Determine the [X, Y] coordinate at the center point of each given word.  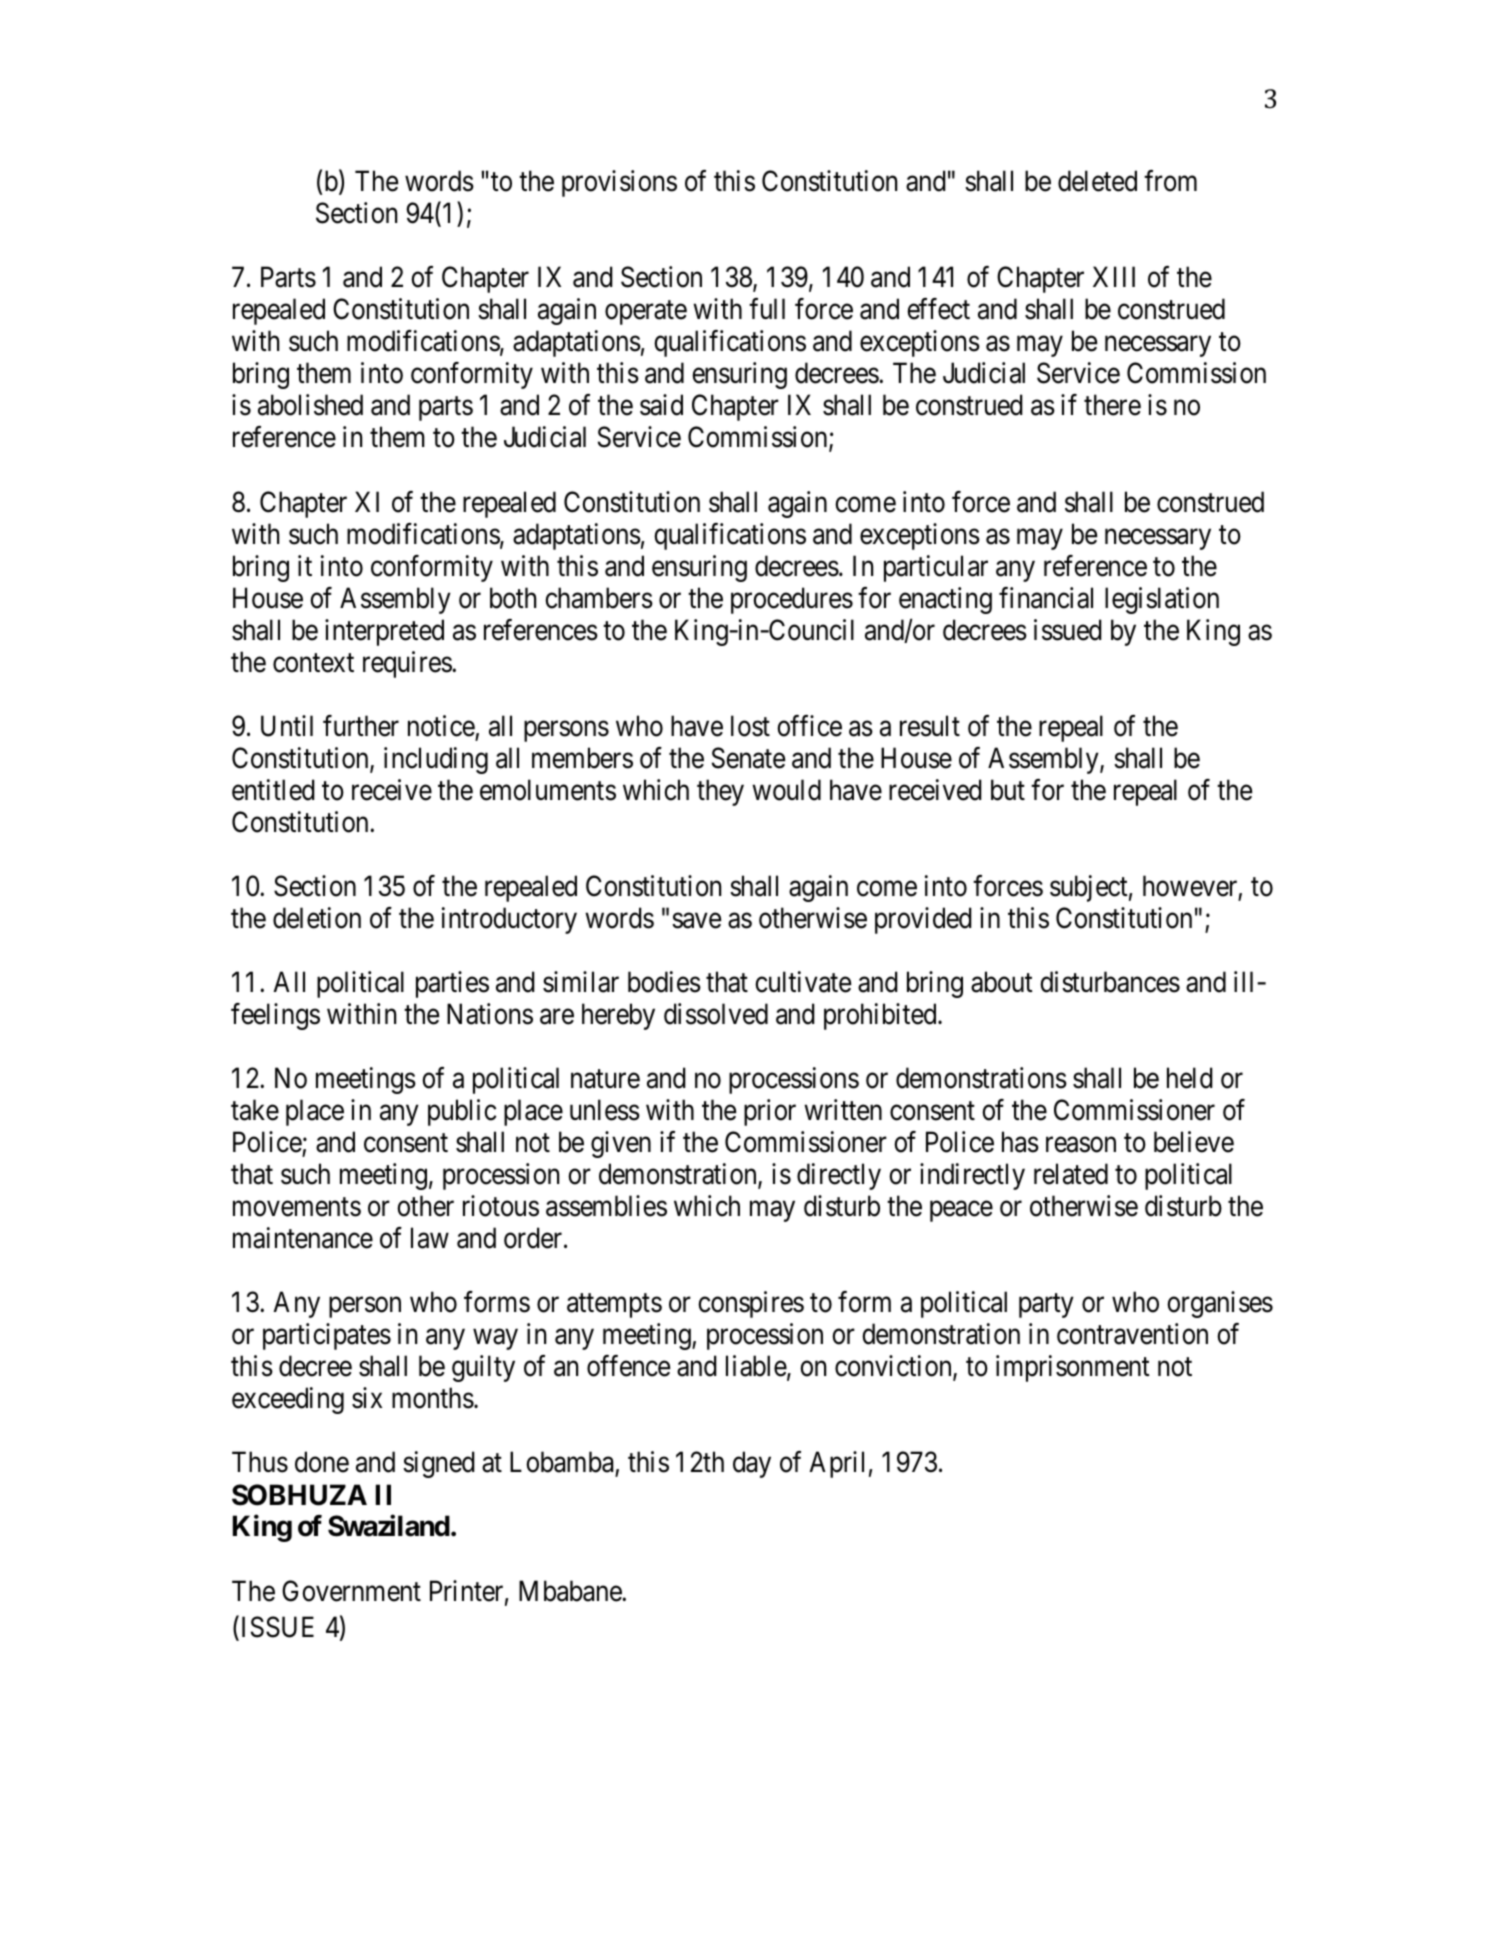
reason [1081, 1145]
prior [770, 1112]
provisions [619, 183]
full [767, 308]
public [462, 1112]
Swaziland [389, 1526]
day [752, 1464]
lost [750, 726]
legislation [1162, 600]
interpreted [384, 632]
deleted [1097, 181]
